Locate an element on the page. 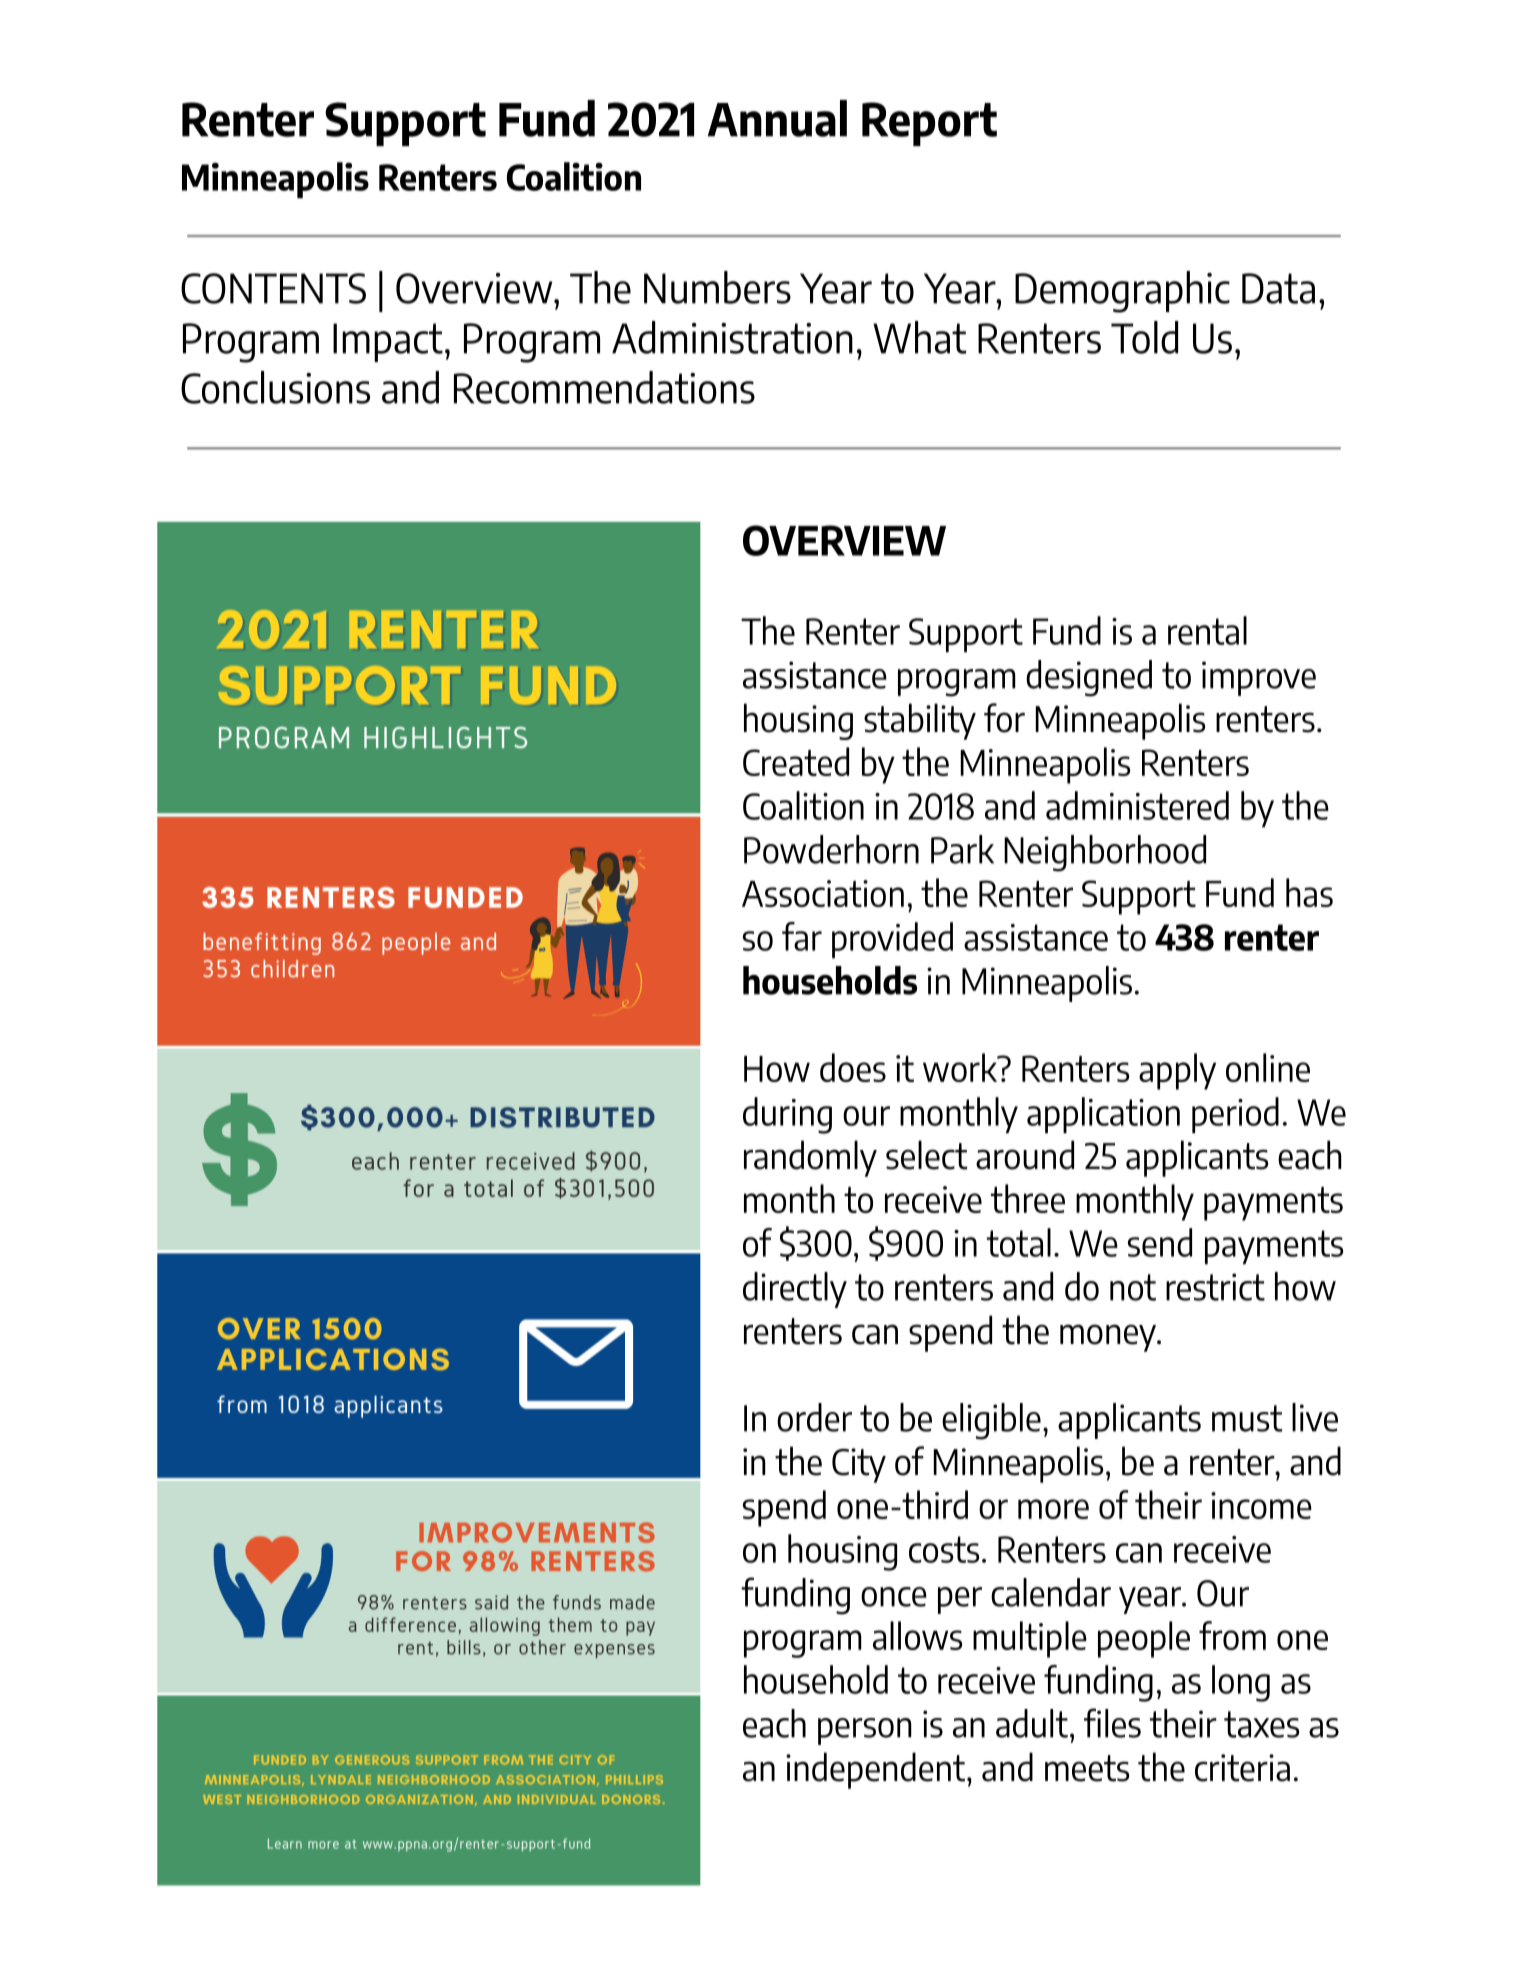 Image resolution: width=1528 pixels, height=1978 pixels. Association is located at coordinates (823, 893).
